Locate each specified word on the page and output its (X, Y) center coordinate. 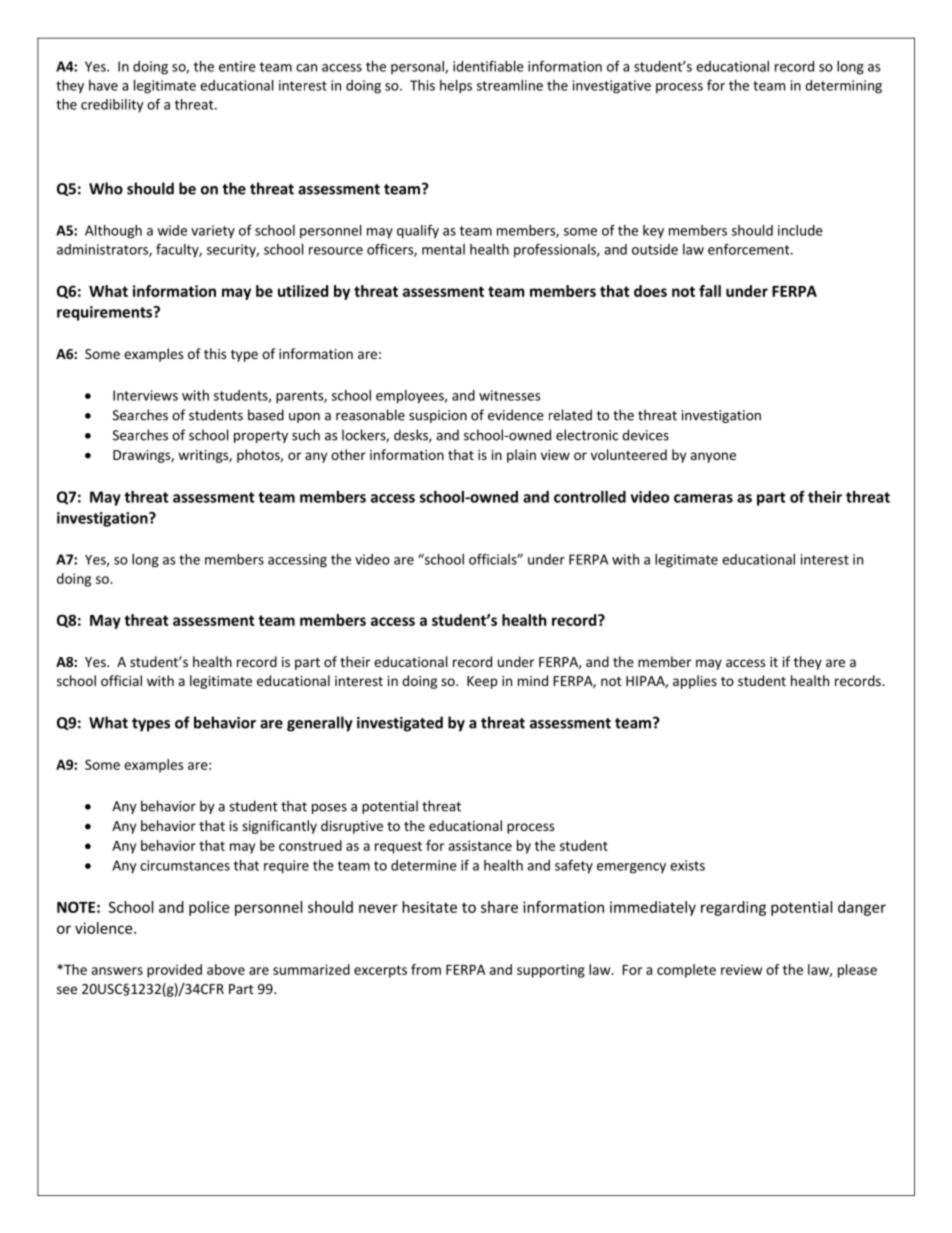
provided (174, 971)
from (426, 969)
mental (443, 249)
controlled (590, 497)
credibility (112, 106)
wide (172, 230)
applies (695, 682)
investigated (400, 724)
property (261, 437)
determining (843, 87)
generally (320, 724)
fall (710, 291)
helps (456, 87)
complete (686, 971)
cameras (703, 498)
